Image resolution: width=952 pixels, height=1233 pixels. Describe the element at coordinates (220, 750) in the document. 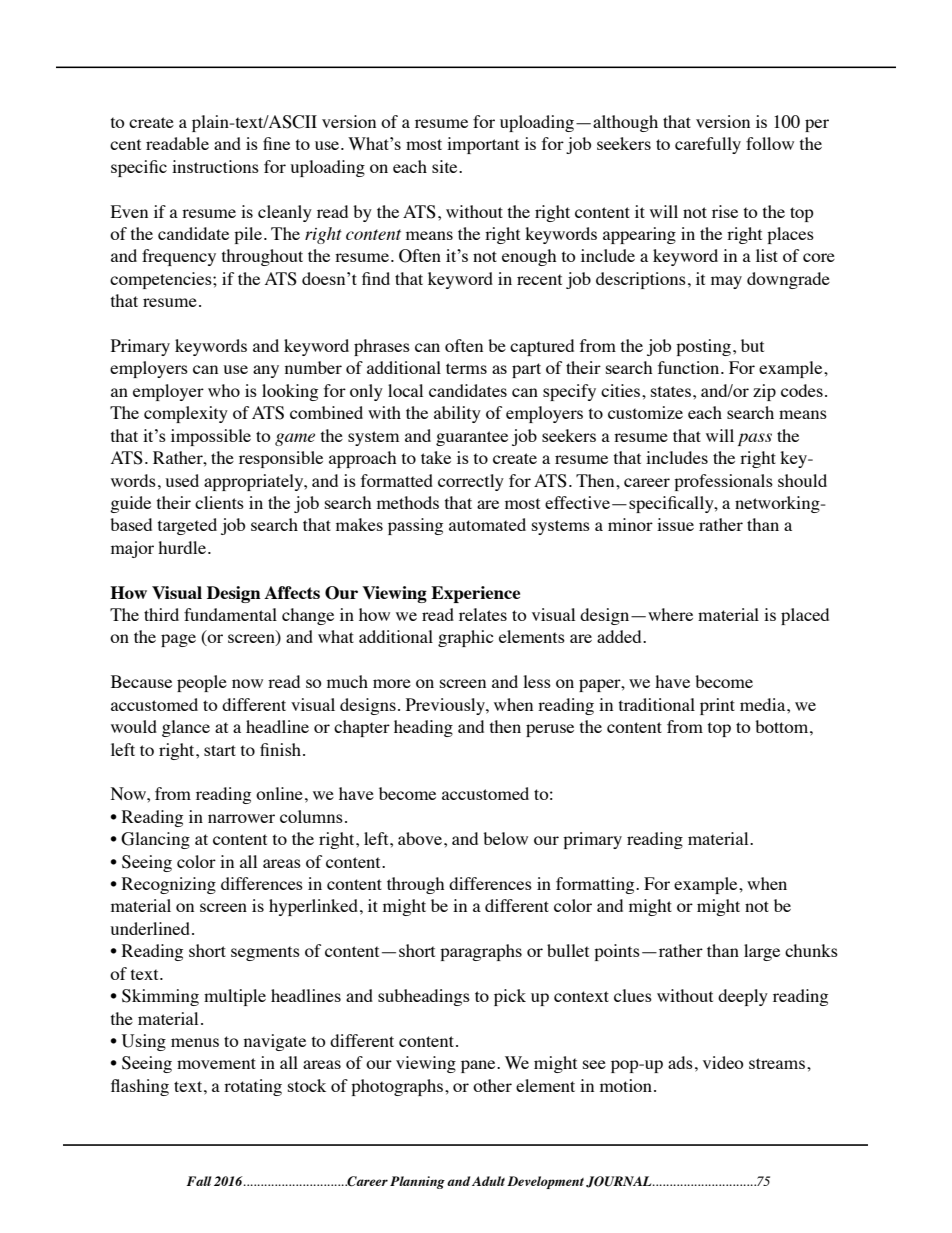

I see `start` at that location.
